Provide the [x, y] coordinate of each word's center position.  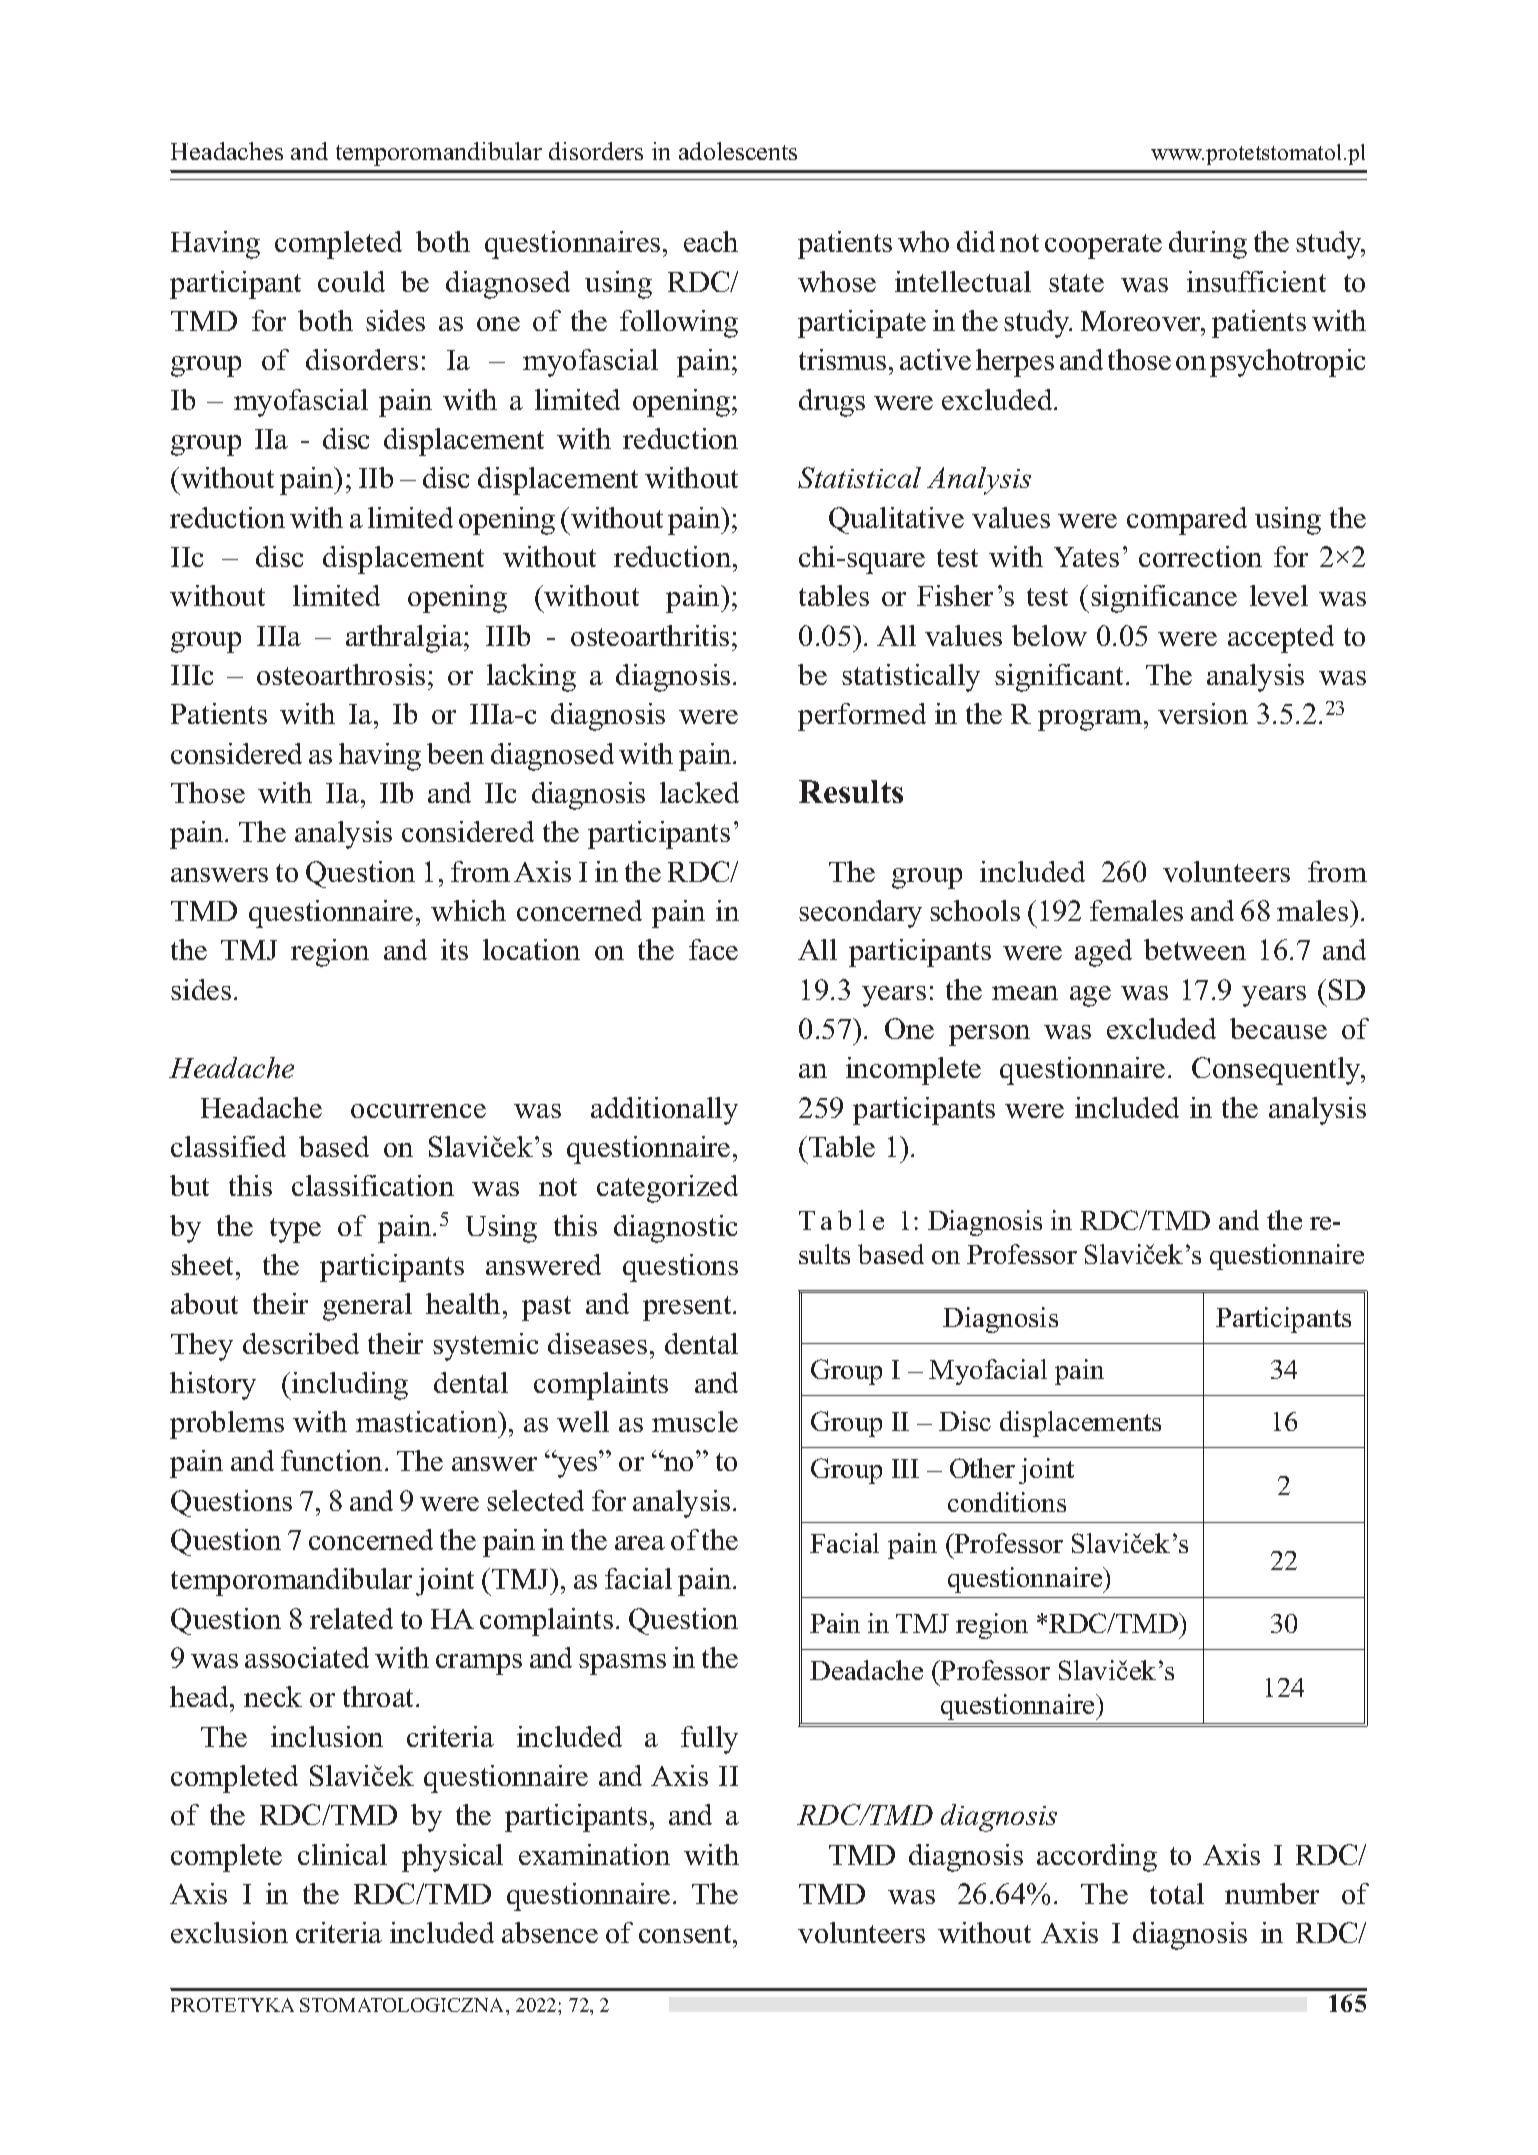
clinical [342, 1854]
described [301, 1343]
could [351, 281]
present [688, 1308]
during [1208, 245]
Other [982, 1468]
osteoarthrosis [341, 674]
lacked [699, 792]
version [1203, 713]
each [711, 241]
